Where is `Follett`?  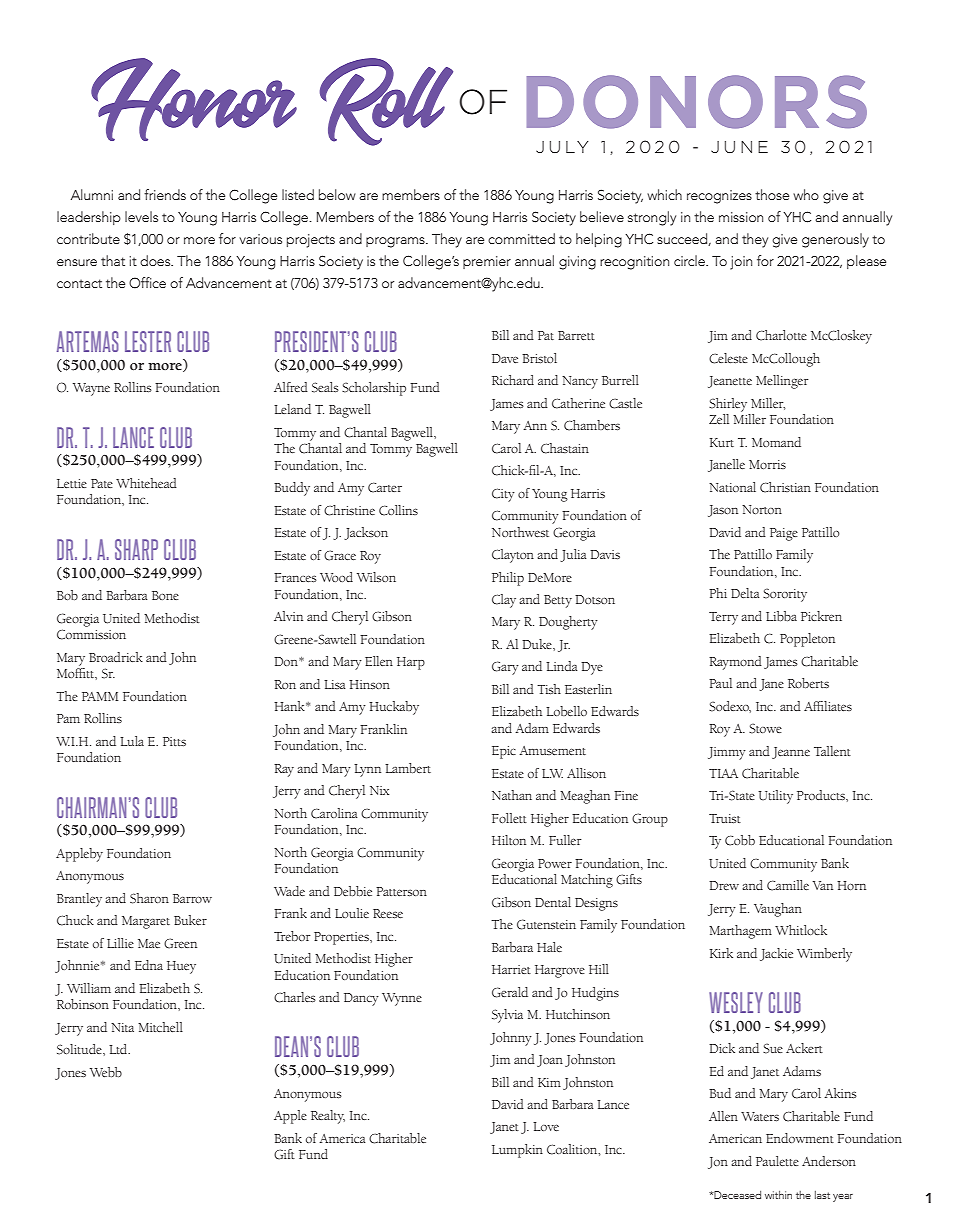
Follett is located at coordinates (509, 818).
